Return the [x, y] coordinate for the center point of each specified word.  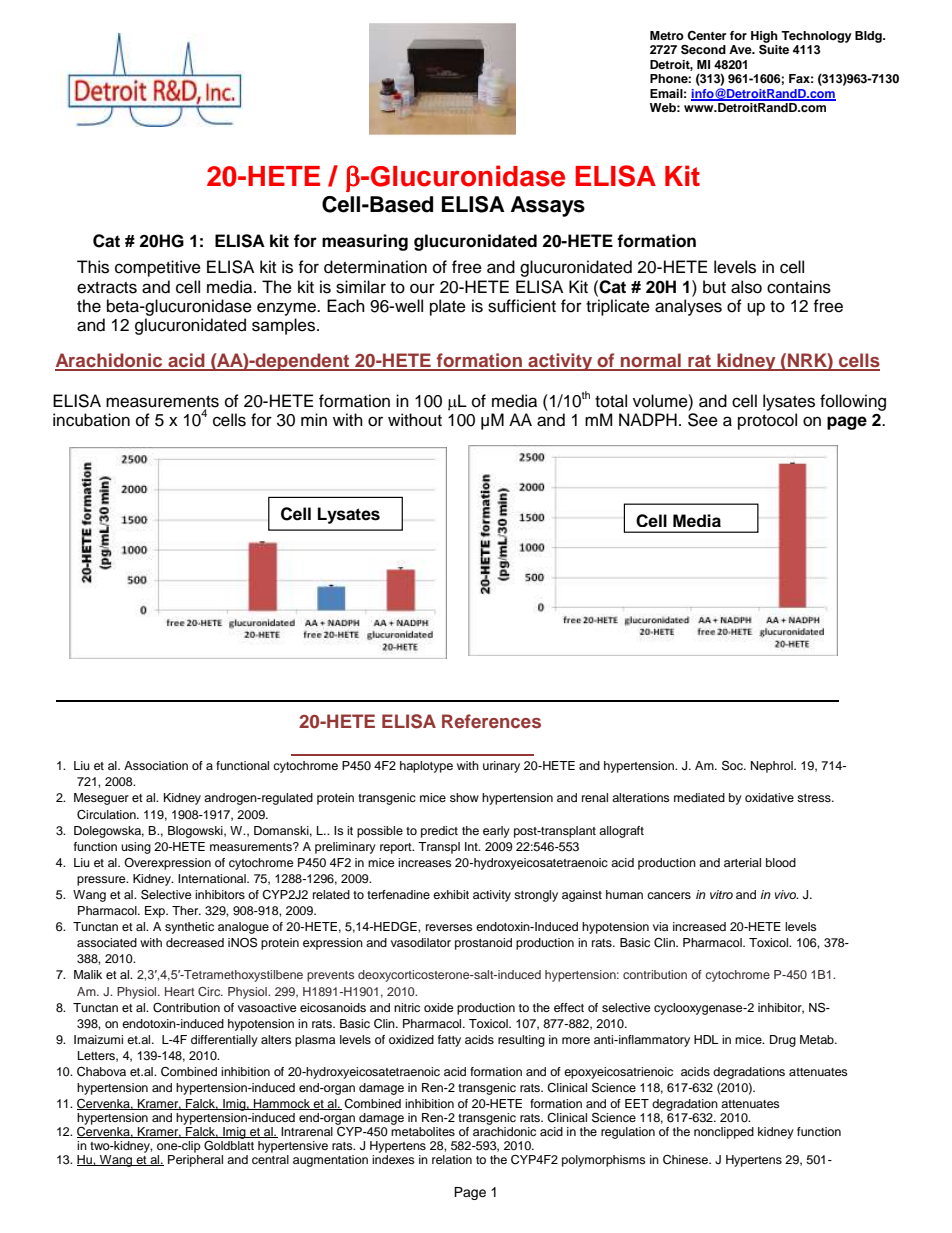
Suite [774, 48]
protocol [767, 421]
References [491, 721]
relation [452, 1159]
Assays [548, 206]
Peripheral [195, 1161]
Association [156, 765]
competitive [158, 268]
